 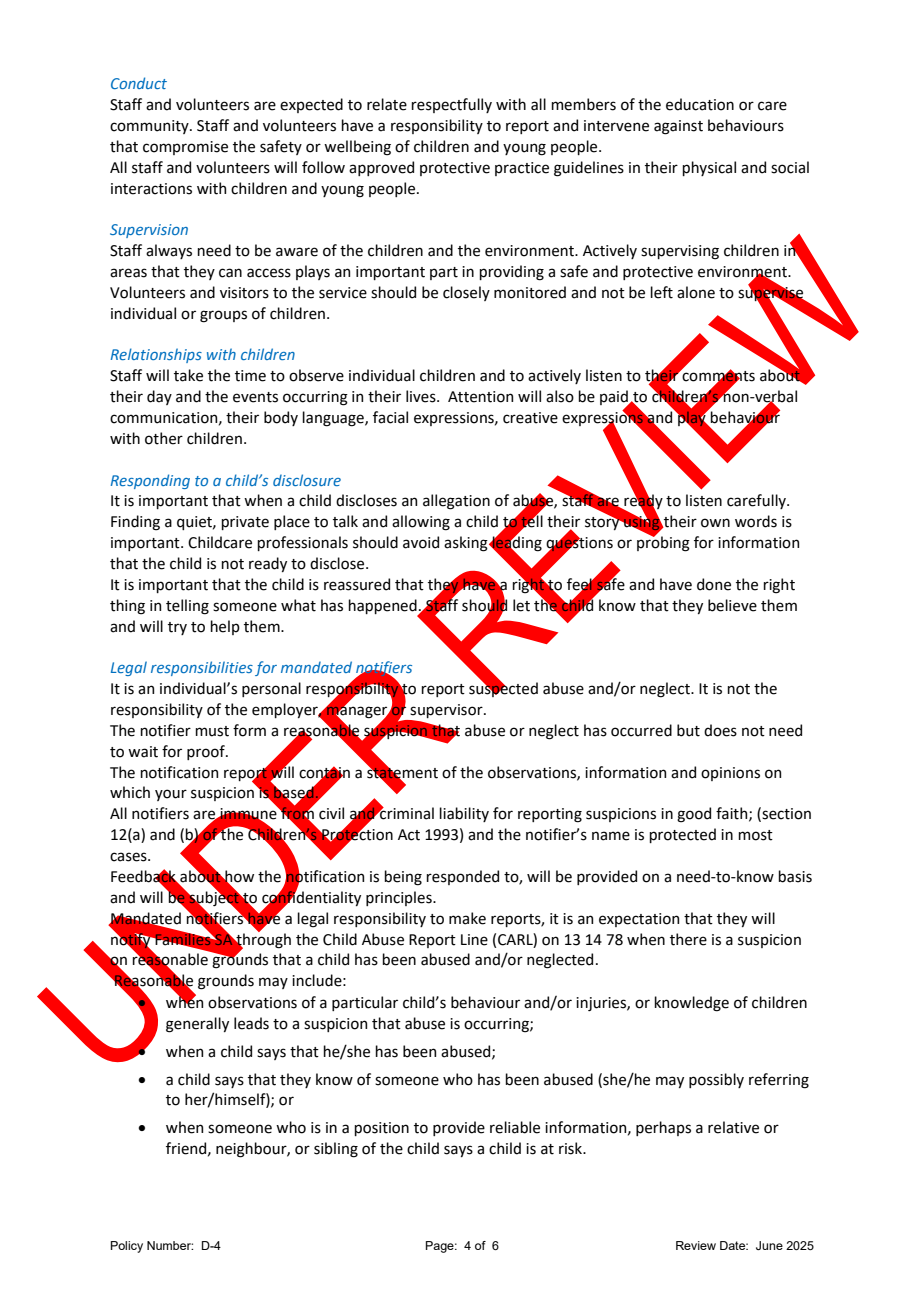 I want to click on respectfully, so click(x=451, y=105).
